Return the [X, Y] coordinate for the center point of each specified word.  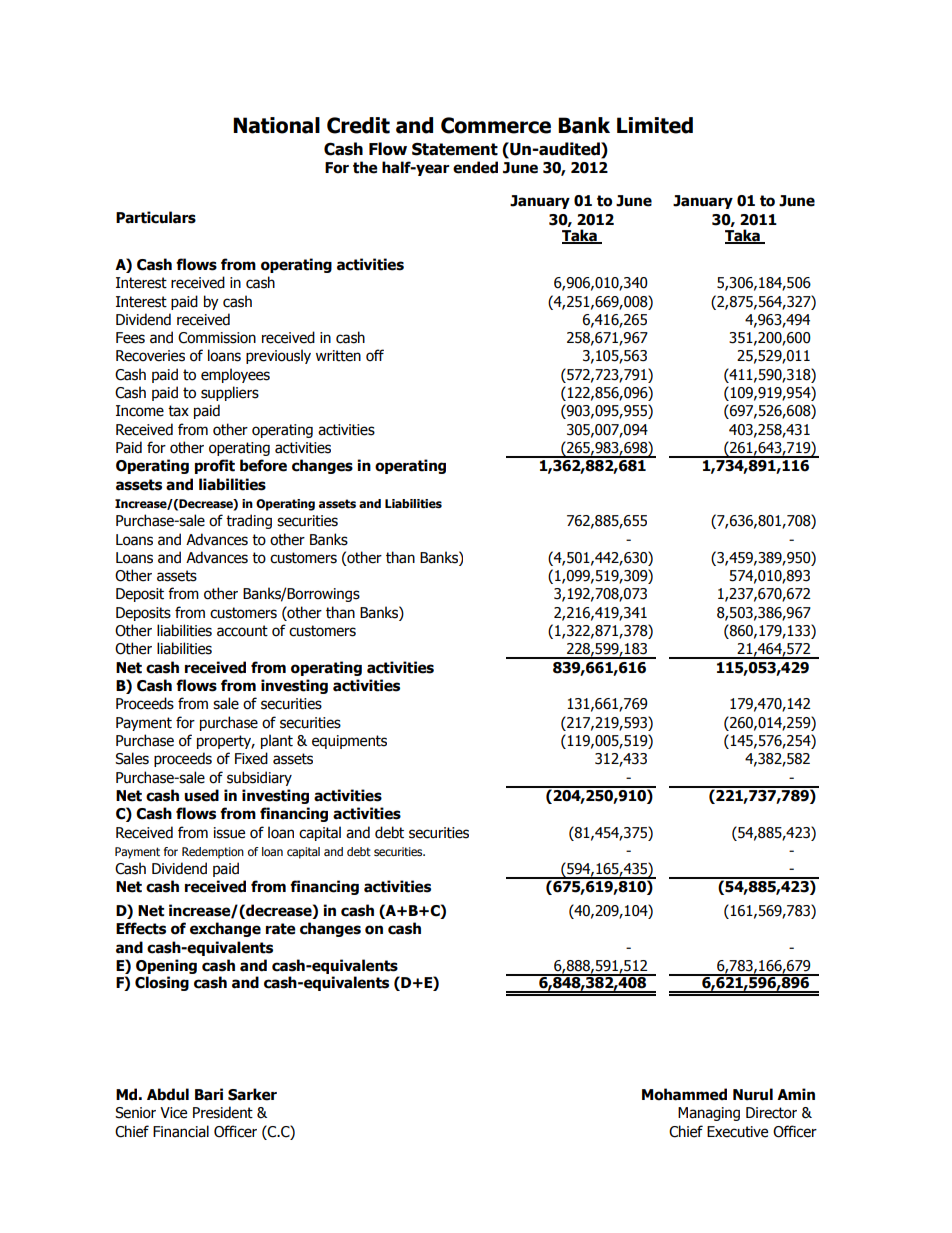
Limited [655, 125]
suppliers [230, 393]
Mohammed [684, 1094]
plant [277, 741]
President [223, 1112]
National [276, 125]
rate [281, 929]
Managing [709, 1114]
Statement [455, 149]
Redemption [213, 853]
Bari [209, 1094]
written [338, 356]
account [242, 631]
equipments [349, 742]
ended [475, 167]
